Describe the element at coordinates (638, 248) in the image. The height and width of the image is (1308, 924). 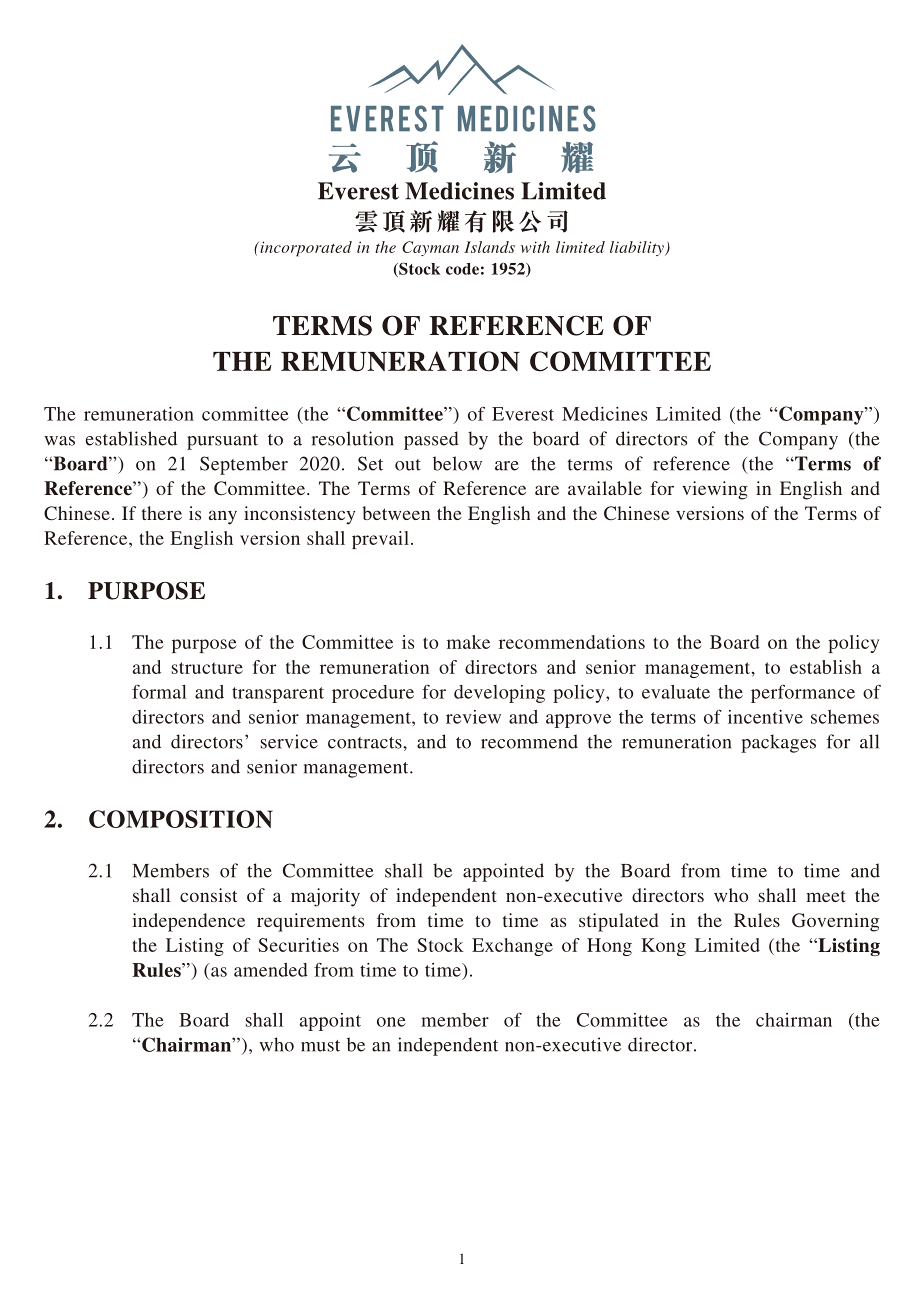
I see `liability` at that location.
